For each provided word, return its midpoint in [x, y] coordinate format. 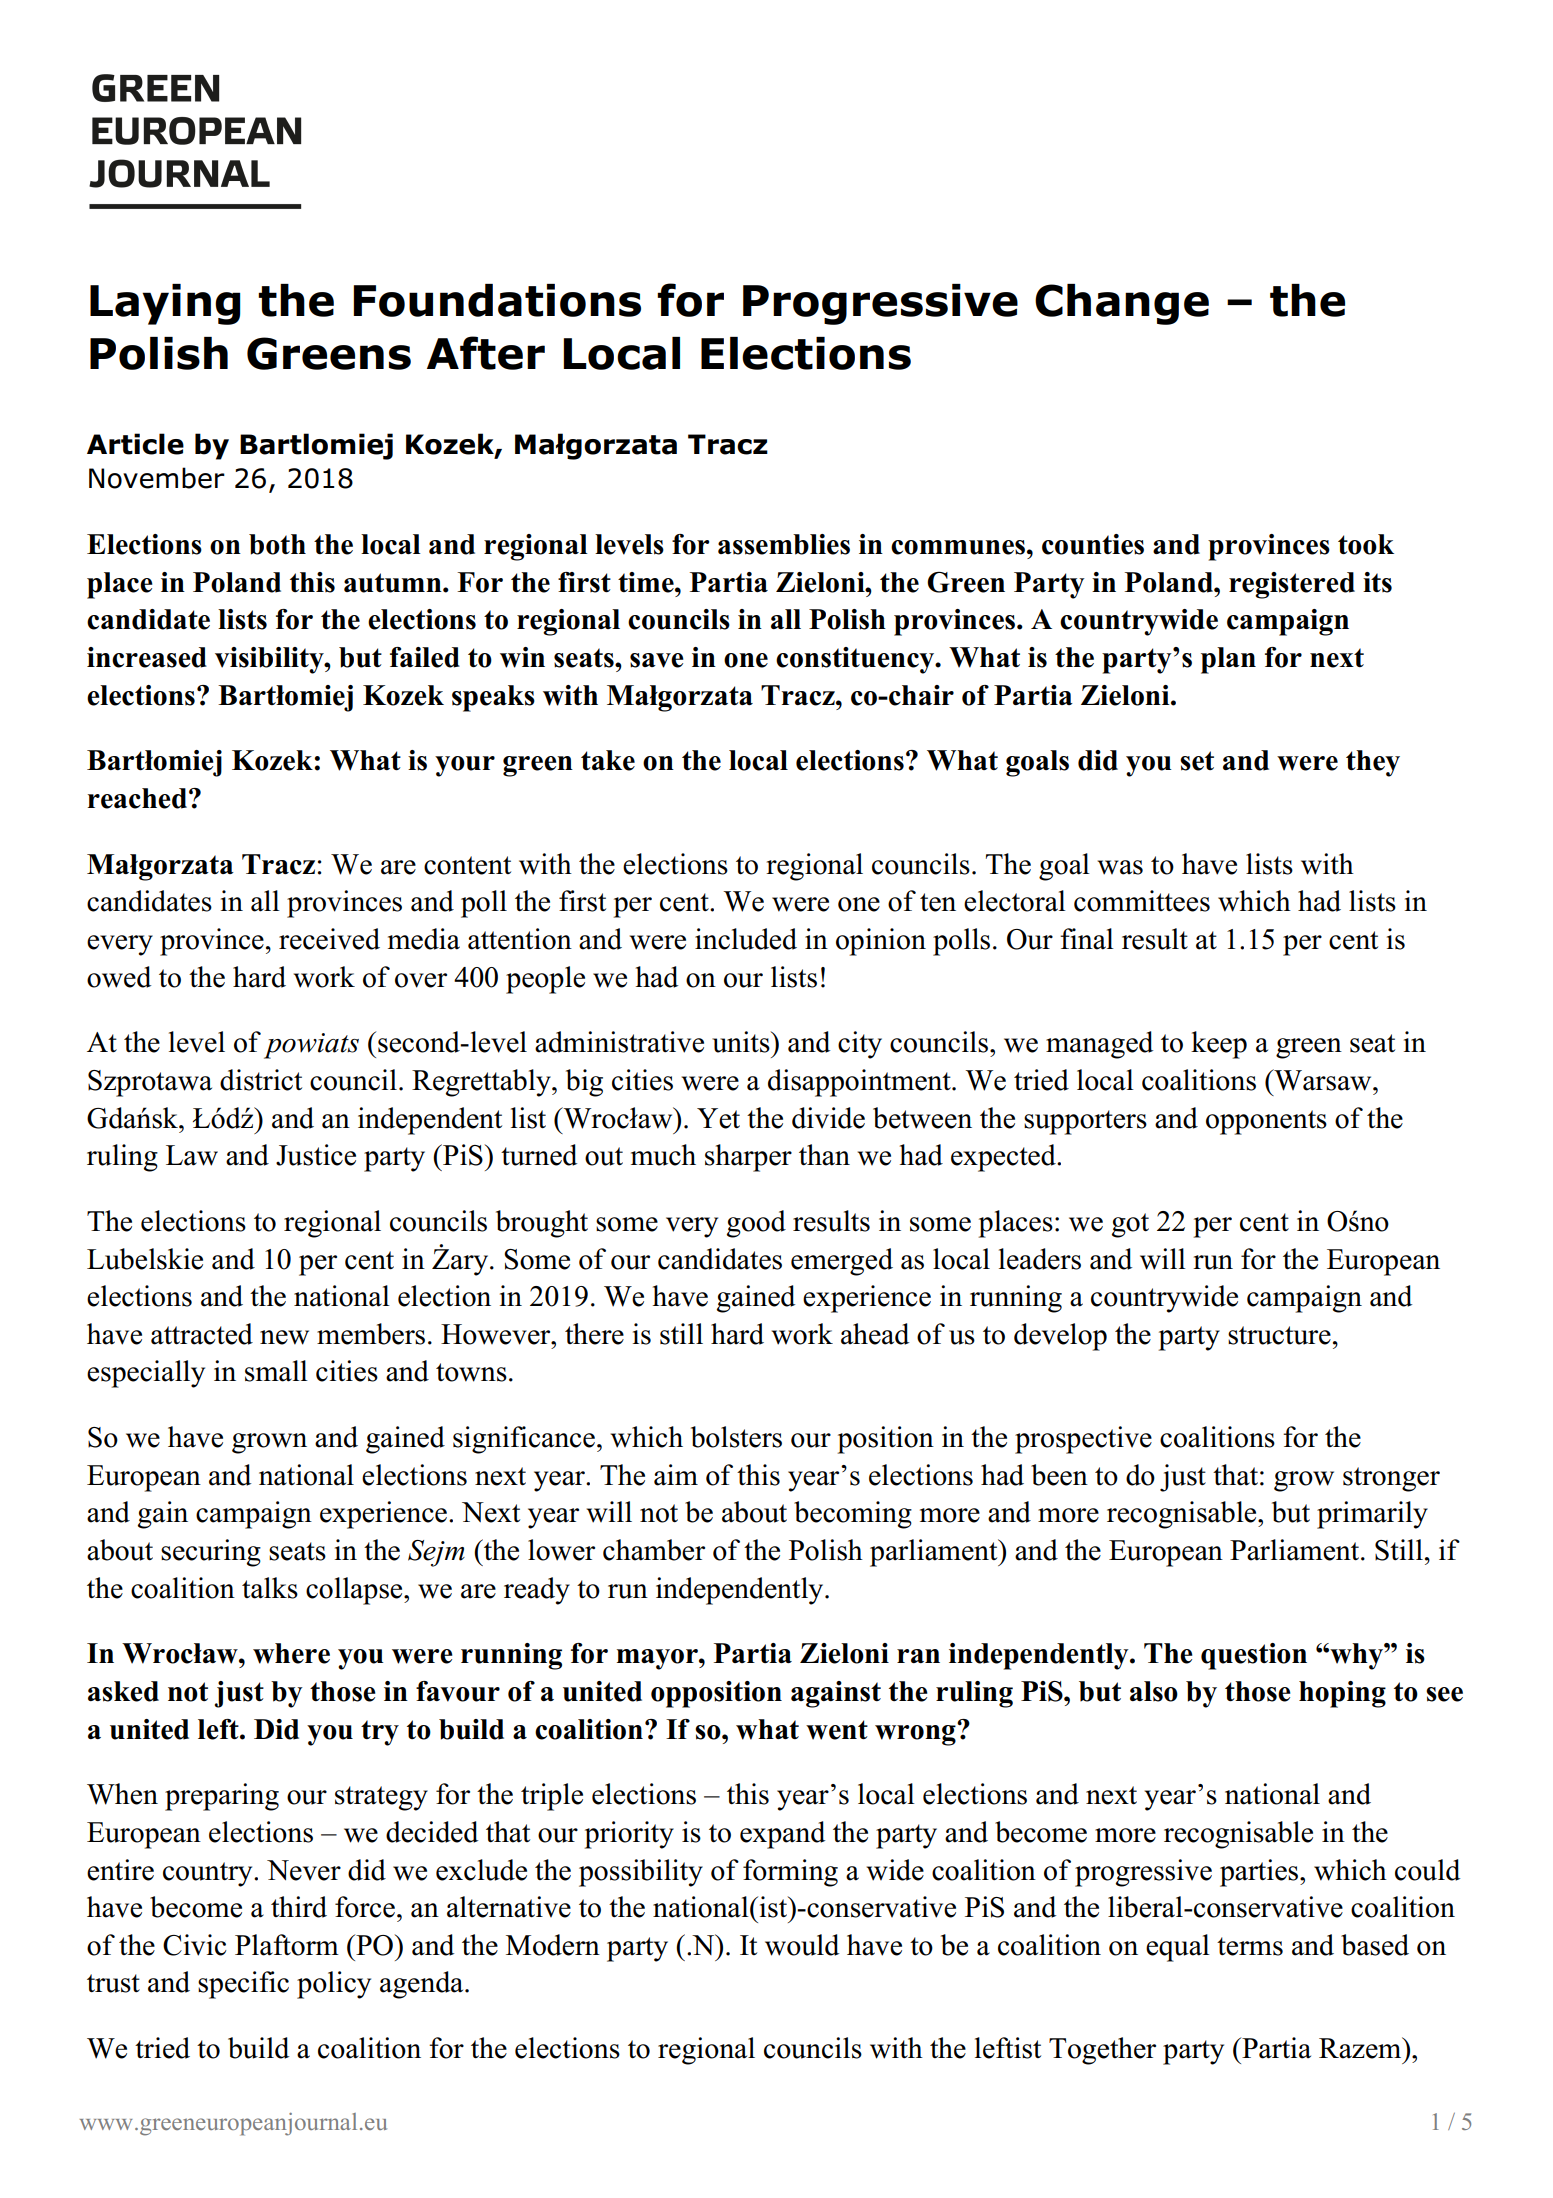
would [802, 1945]
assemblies [784, 544]
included [746, 939]
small [276, 1371]
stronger [1391, 1479]
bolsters [736, 1437]
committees [1142, 901]
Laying [165, 304]
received [329, 939]
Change [1122, 304]
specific [243, 1985]
